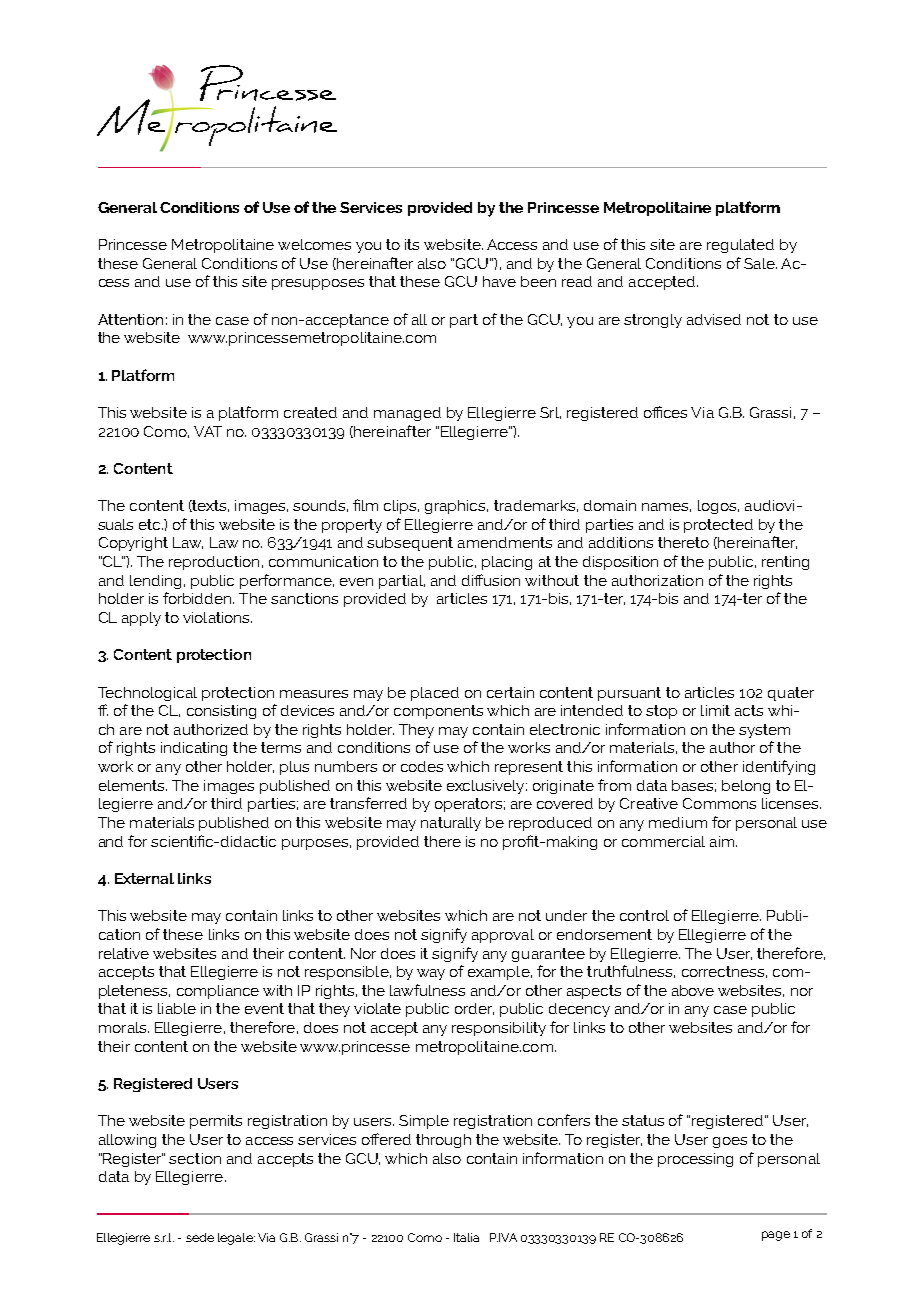  Describe the element at coordinates (693, 990) in the screenshot. I see `above` at that location.
